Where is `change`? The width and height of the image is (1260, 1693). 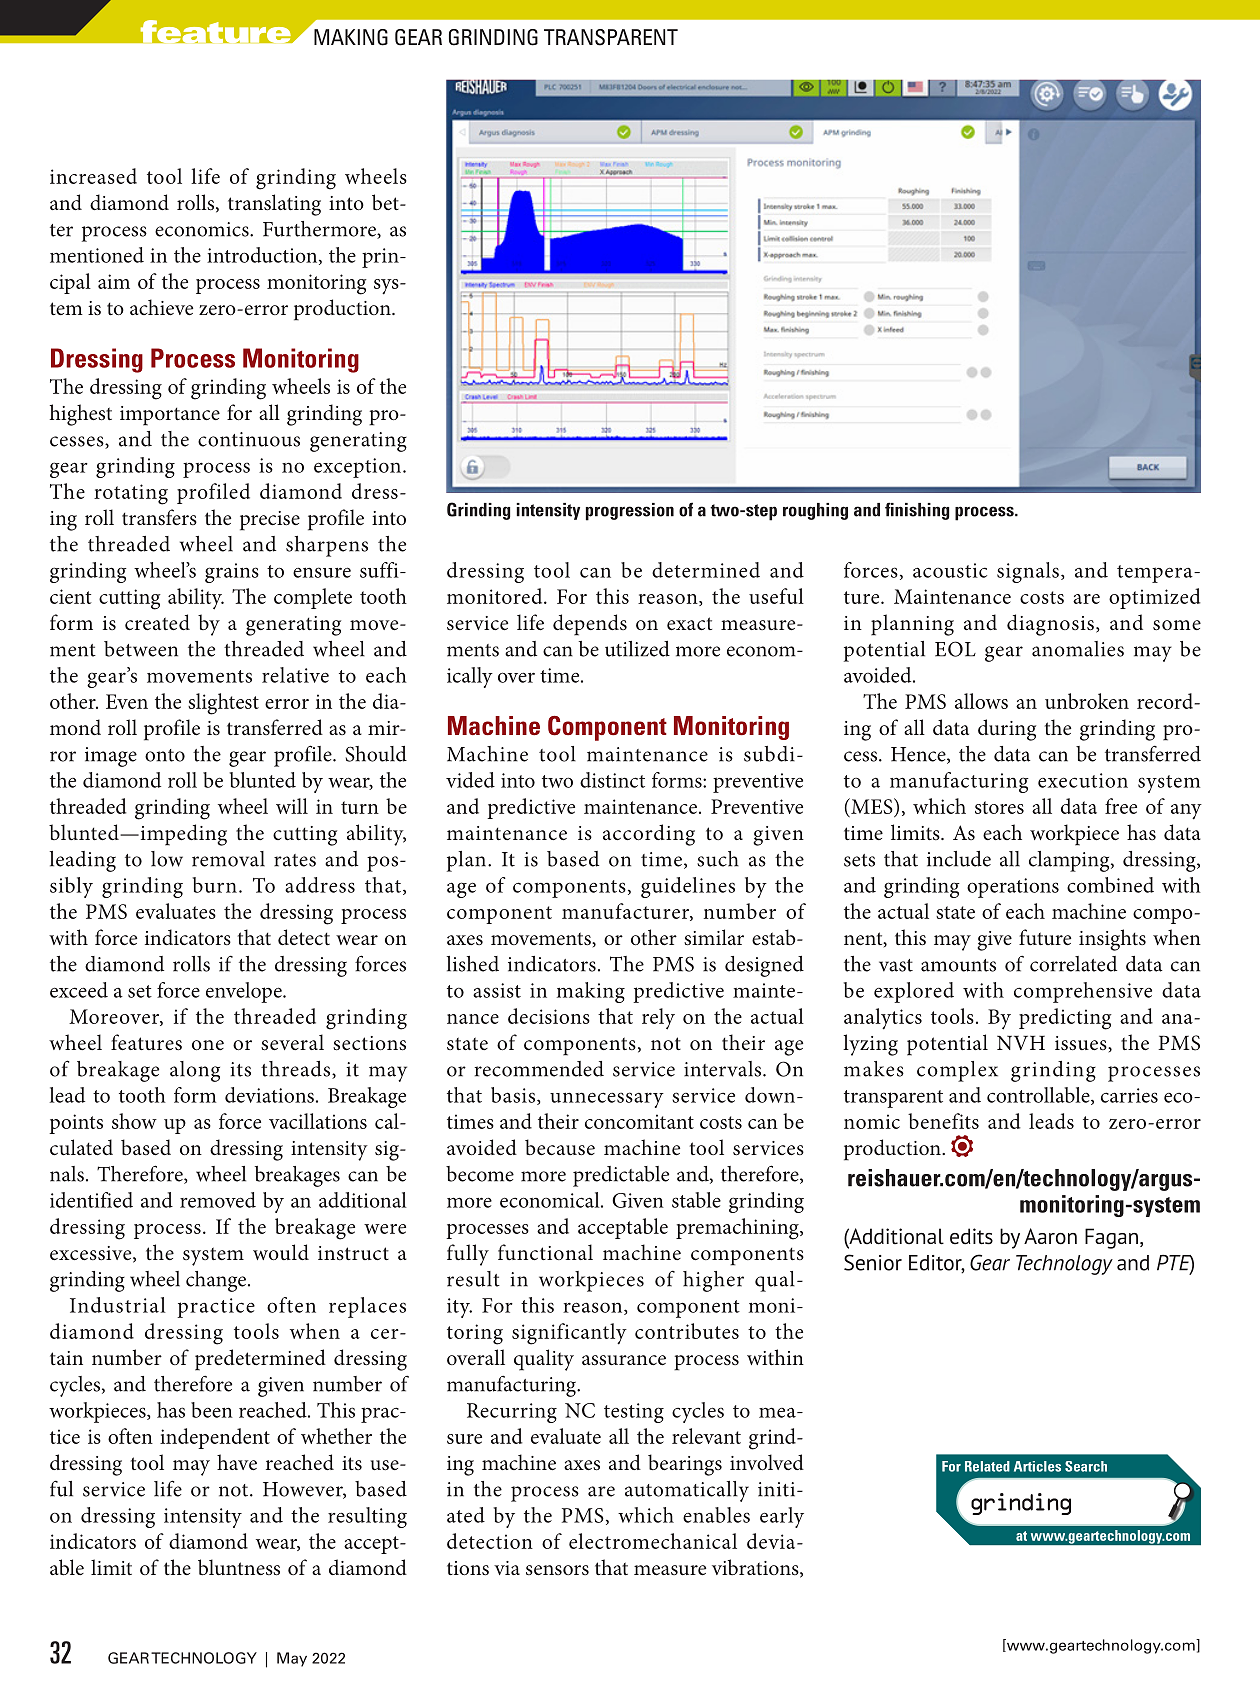
change is located at coordinates (217, 1281).
